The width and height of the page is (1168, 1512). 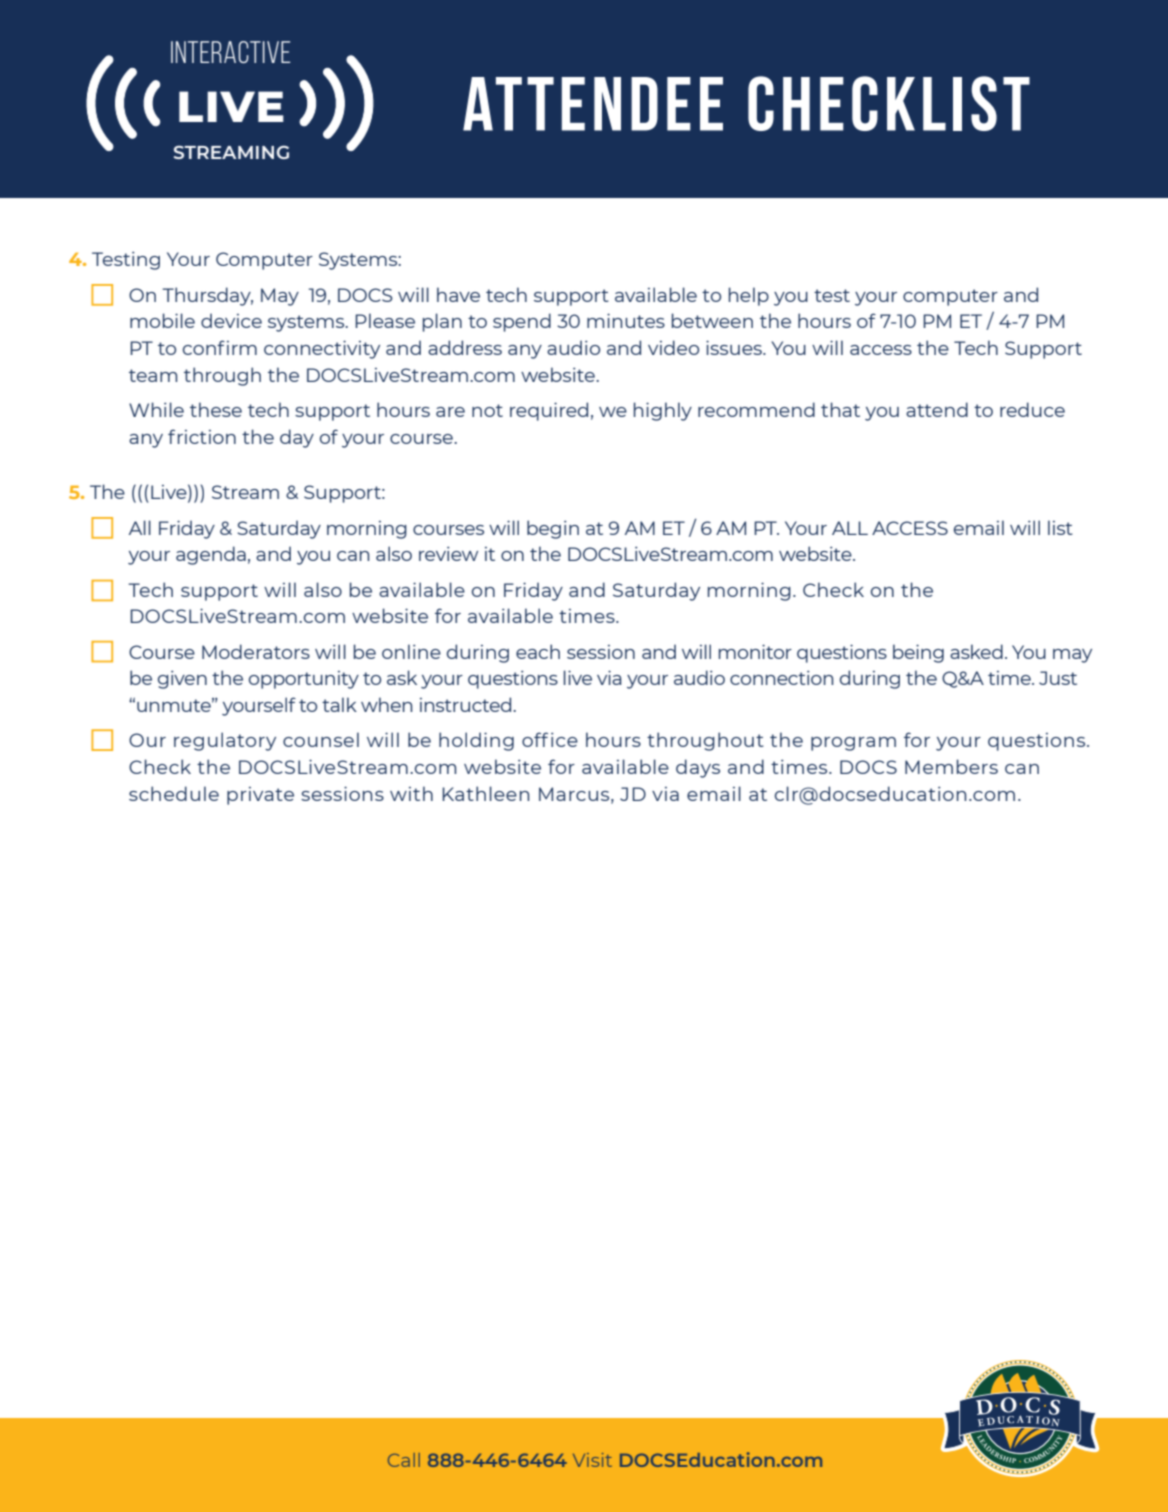 I want to click on schedule, so click(x=174, y=793).
